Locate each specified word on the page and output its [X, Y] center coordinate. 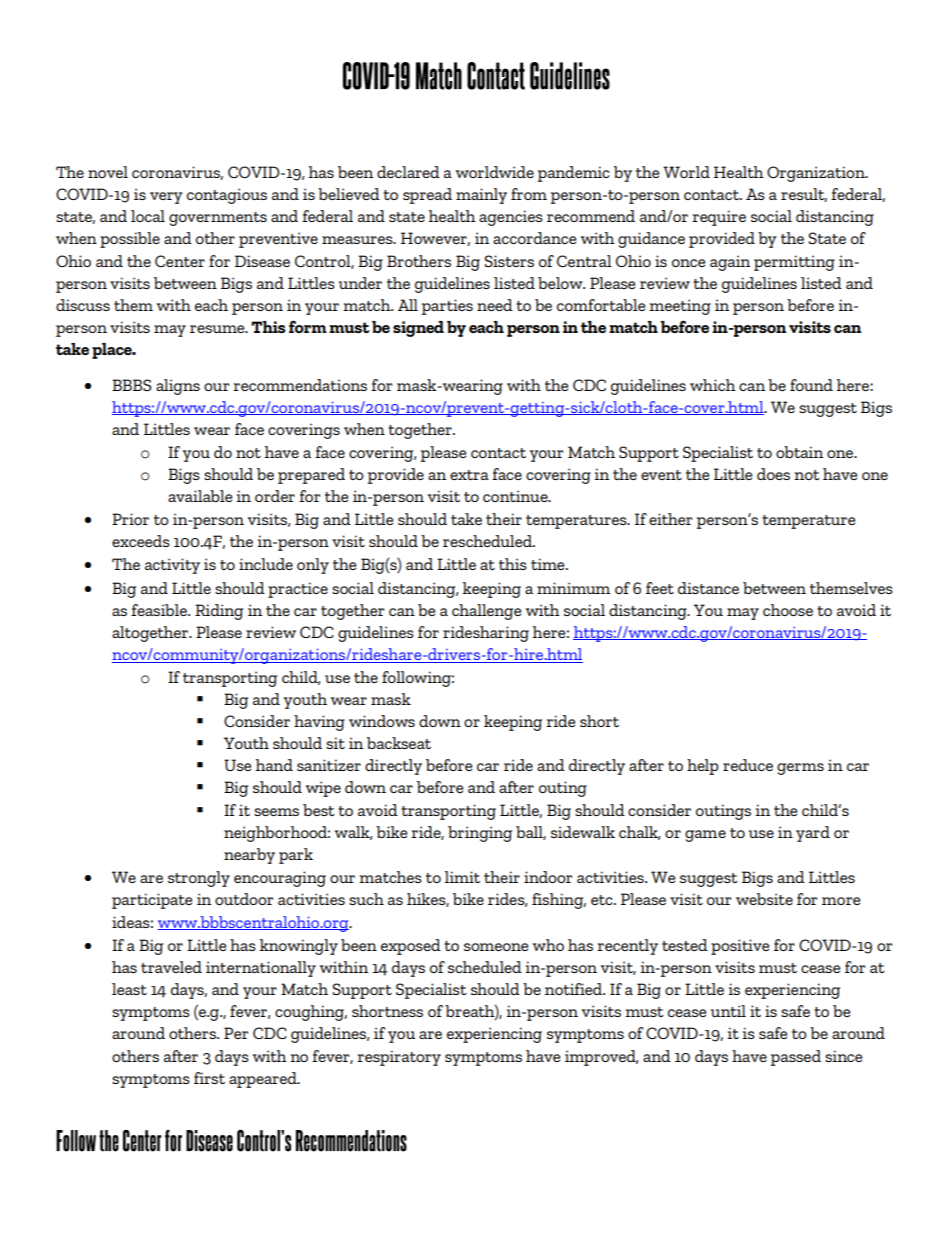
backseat [399, 743]
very [166, 198]
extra [469, 475]
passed [796, 1058]
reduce [748, 765]
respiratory [399, 1058]
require [719, 218]
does [773, 474]
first [209, 1078]
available [200, 496]
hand [274, 765]
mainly [481, 196]
